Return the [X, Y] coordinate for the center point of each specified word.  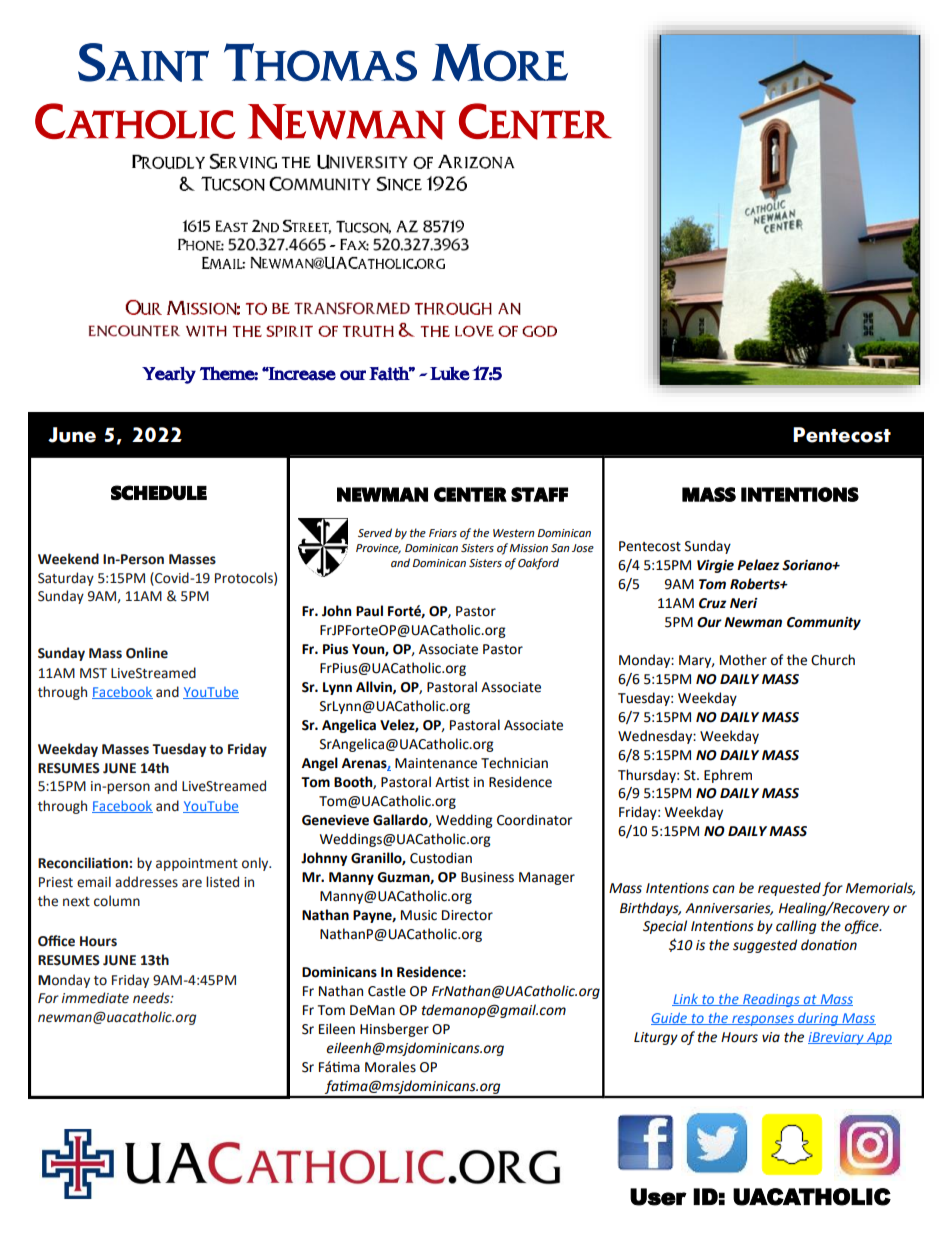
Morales [390, 1067]
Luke [450, 373]
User [658, 1197]
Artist [452, 782]
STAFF [539, 494]
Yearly [169, 375]
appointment [197, 864]
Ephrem [728, 776]
